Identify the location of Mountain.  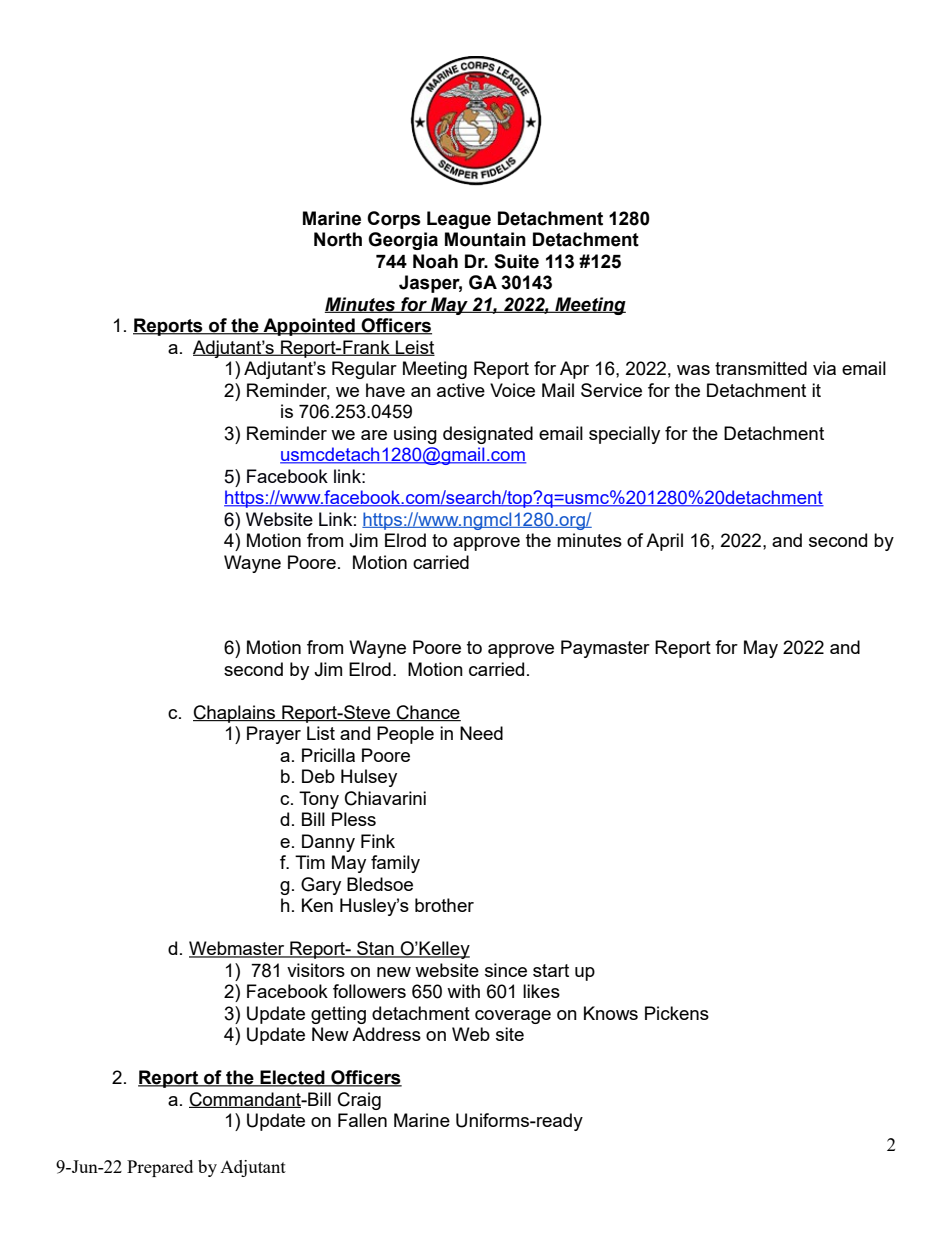
(485, 239).
